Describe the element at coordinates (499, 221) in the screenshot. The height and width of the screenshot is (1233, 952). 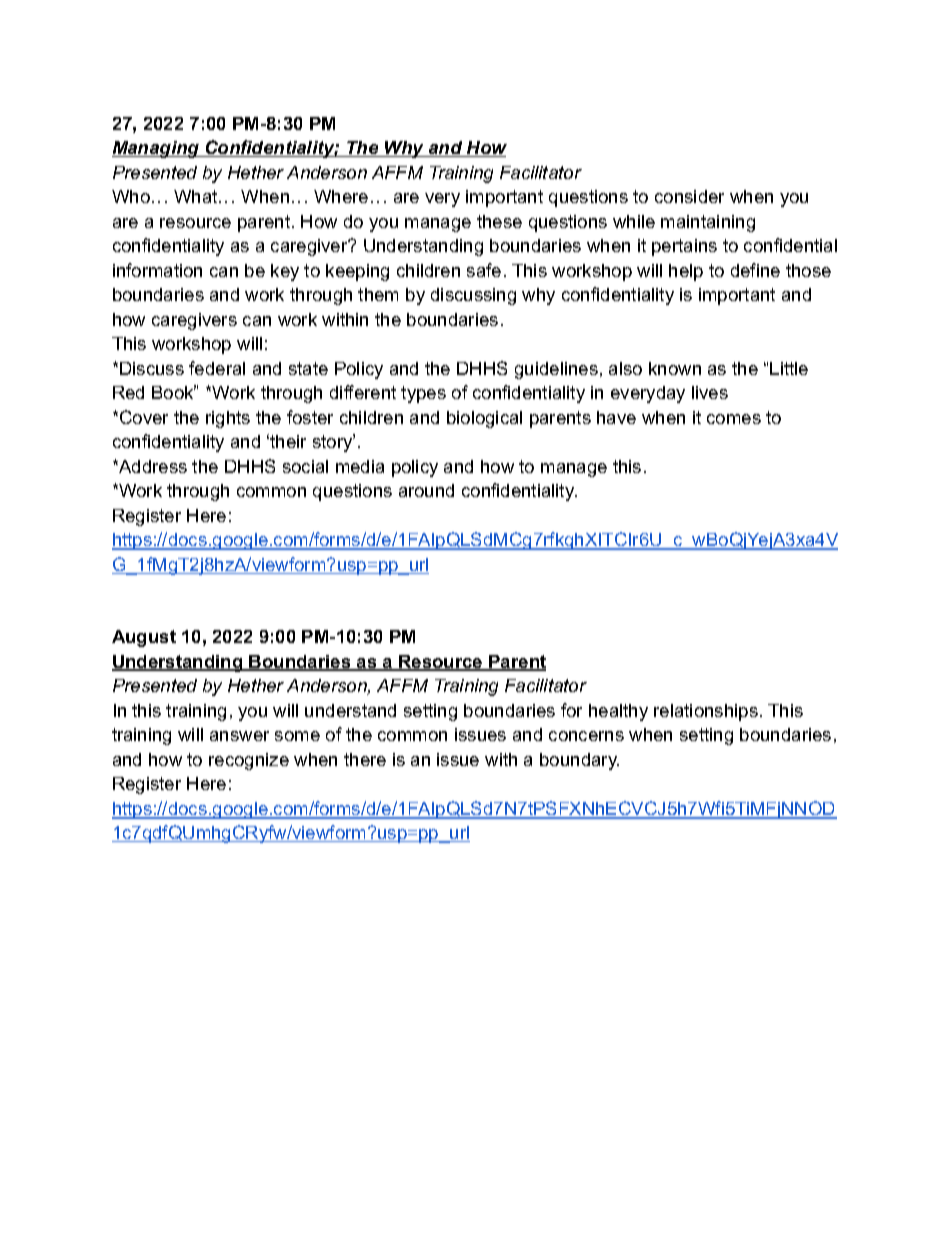
I see `these` at that location.
